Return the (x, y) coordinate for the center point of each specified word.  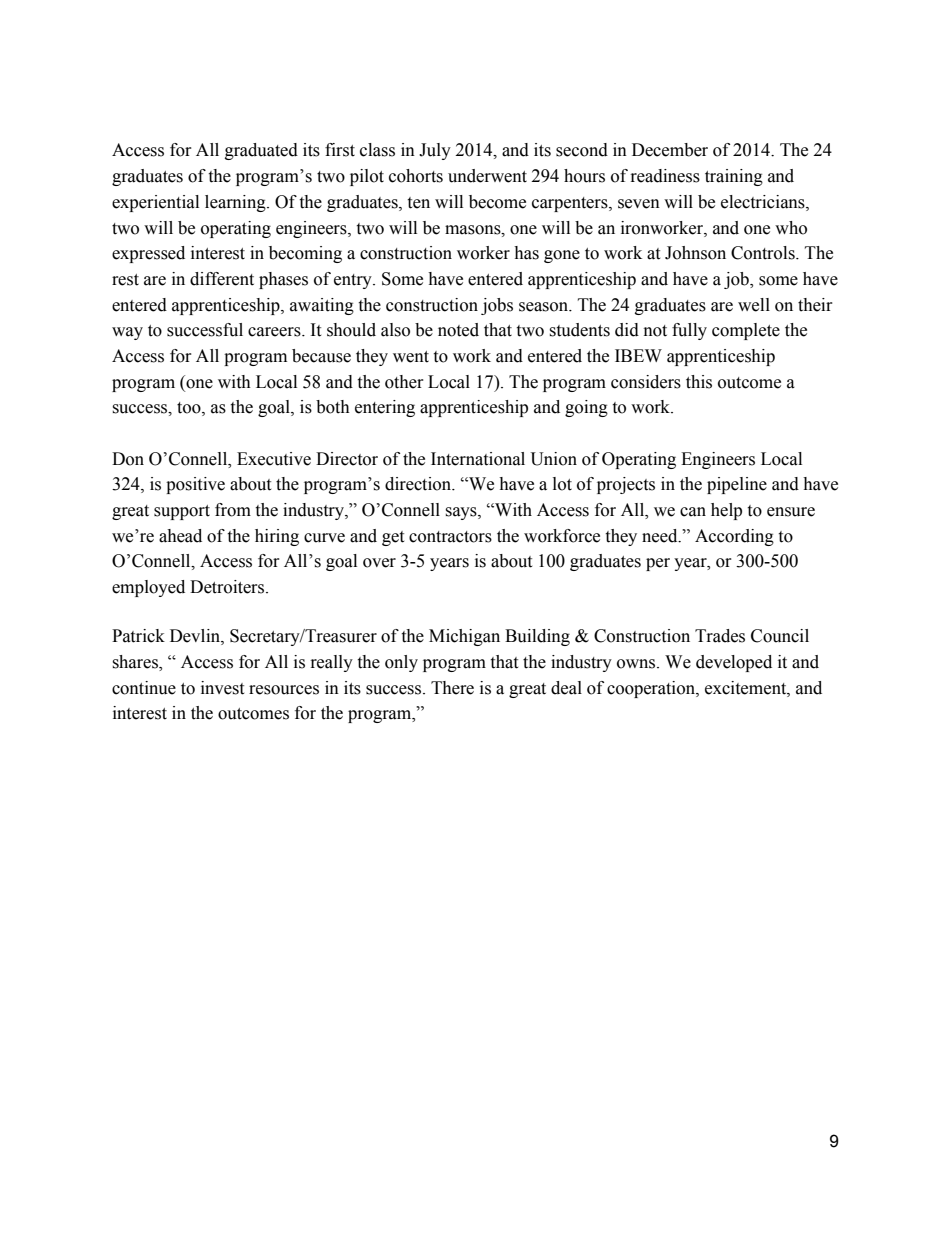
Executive (274, 459)
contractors (450, 537)
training (734, 177)
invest (222, 688)
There (452, 688)
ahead (180, 536)
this (699, 382)
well (754, 305)
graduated (261, 151)
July (435, 151)
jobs (497, 306)
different (222, 279)
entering (385, 408)
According (734, 537)
